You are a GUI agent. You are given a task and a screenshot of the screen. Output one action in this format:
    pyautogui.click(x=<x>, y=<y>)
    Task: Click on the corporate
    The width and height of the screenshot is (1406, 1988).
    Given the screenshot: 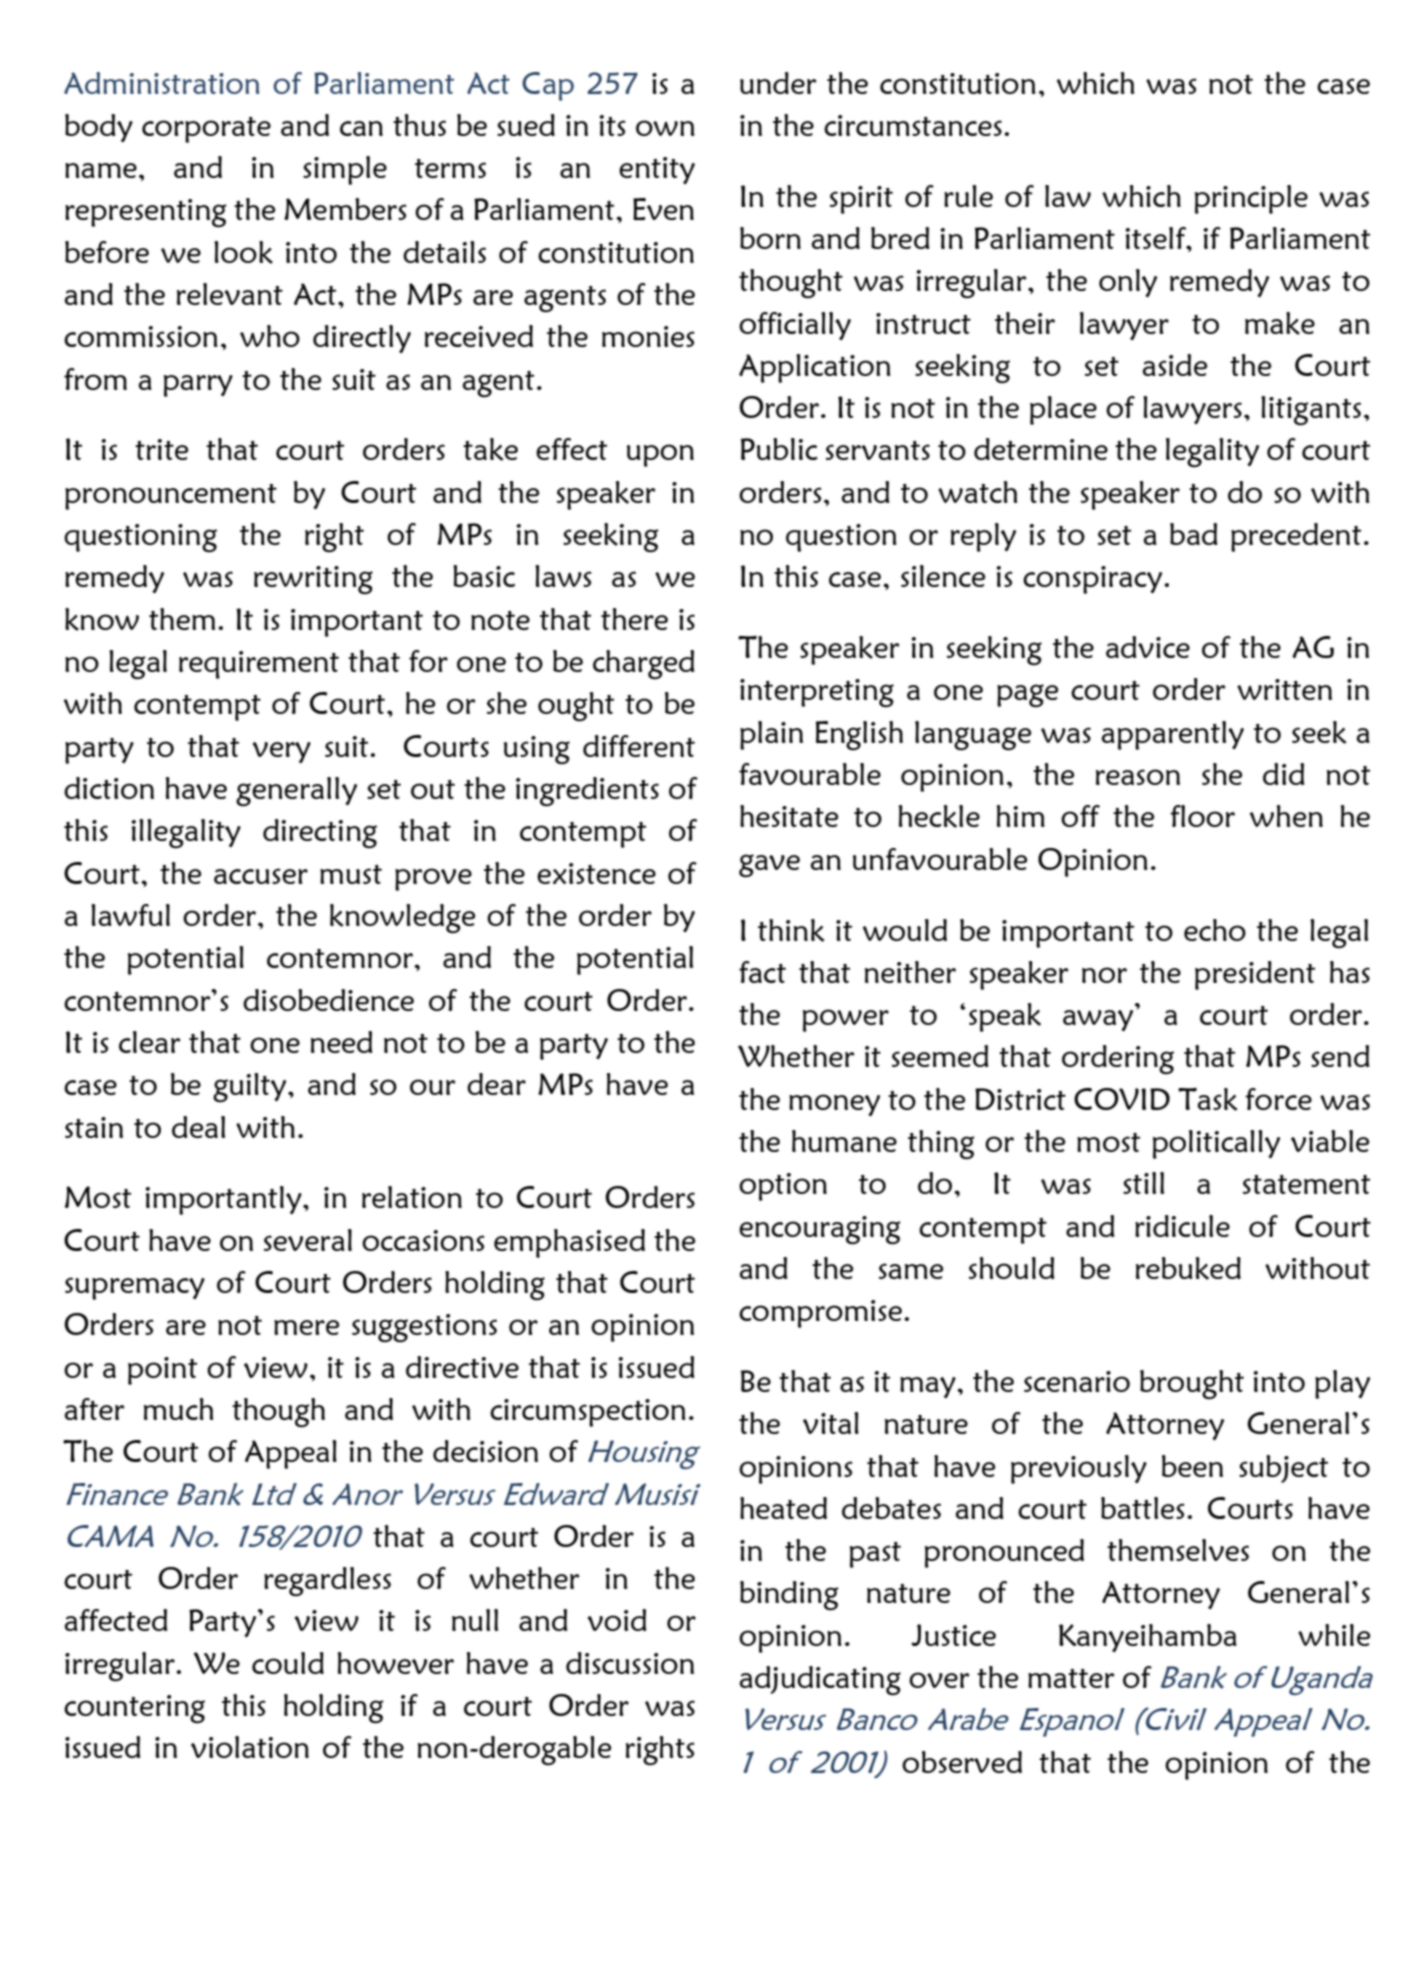 What is the action you would take?
    pyautogui.click(x=206, y=130)
